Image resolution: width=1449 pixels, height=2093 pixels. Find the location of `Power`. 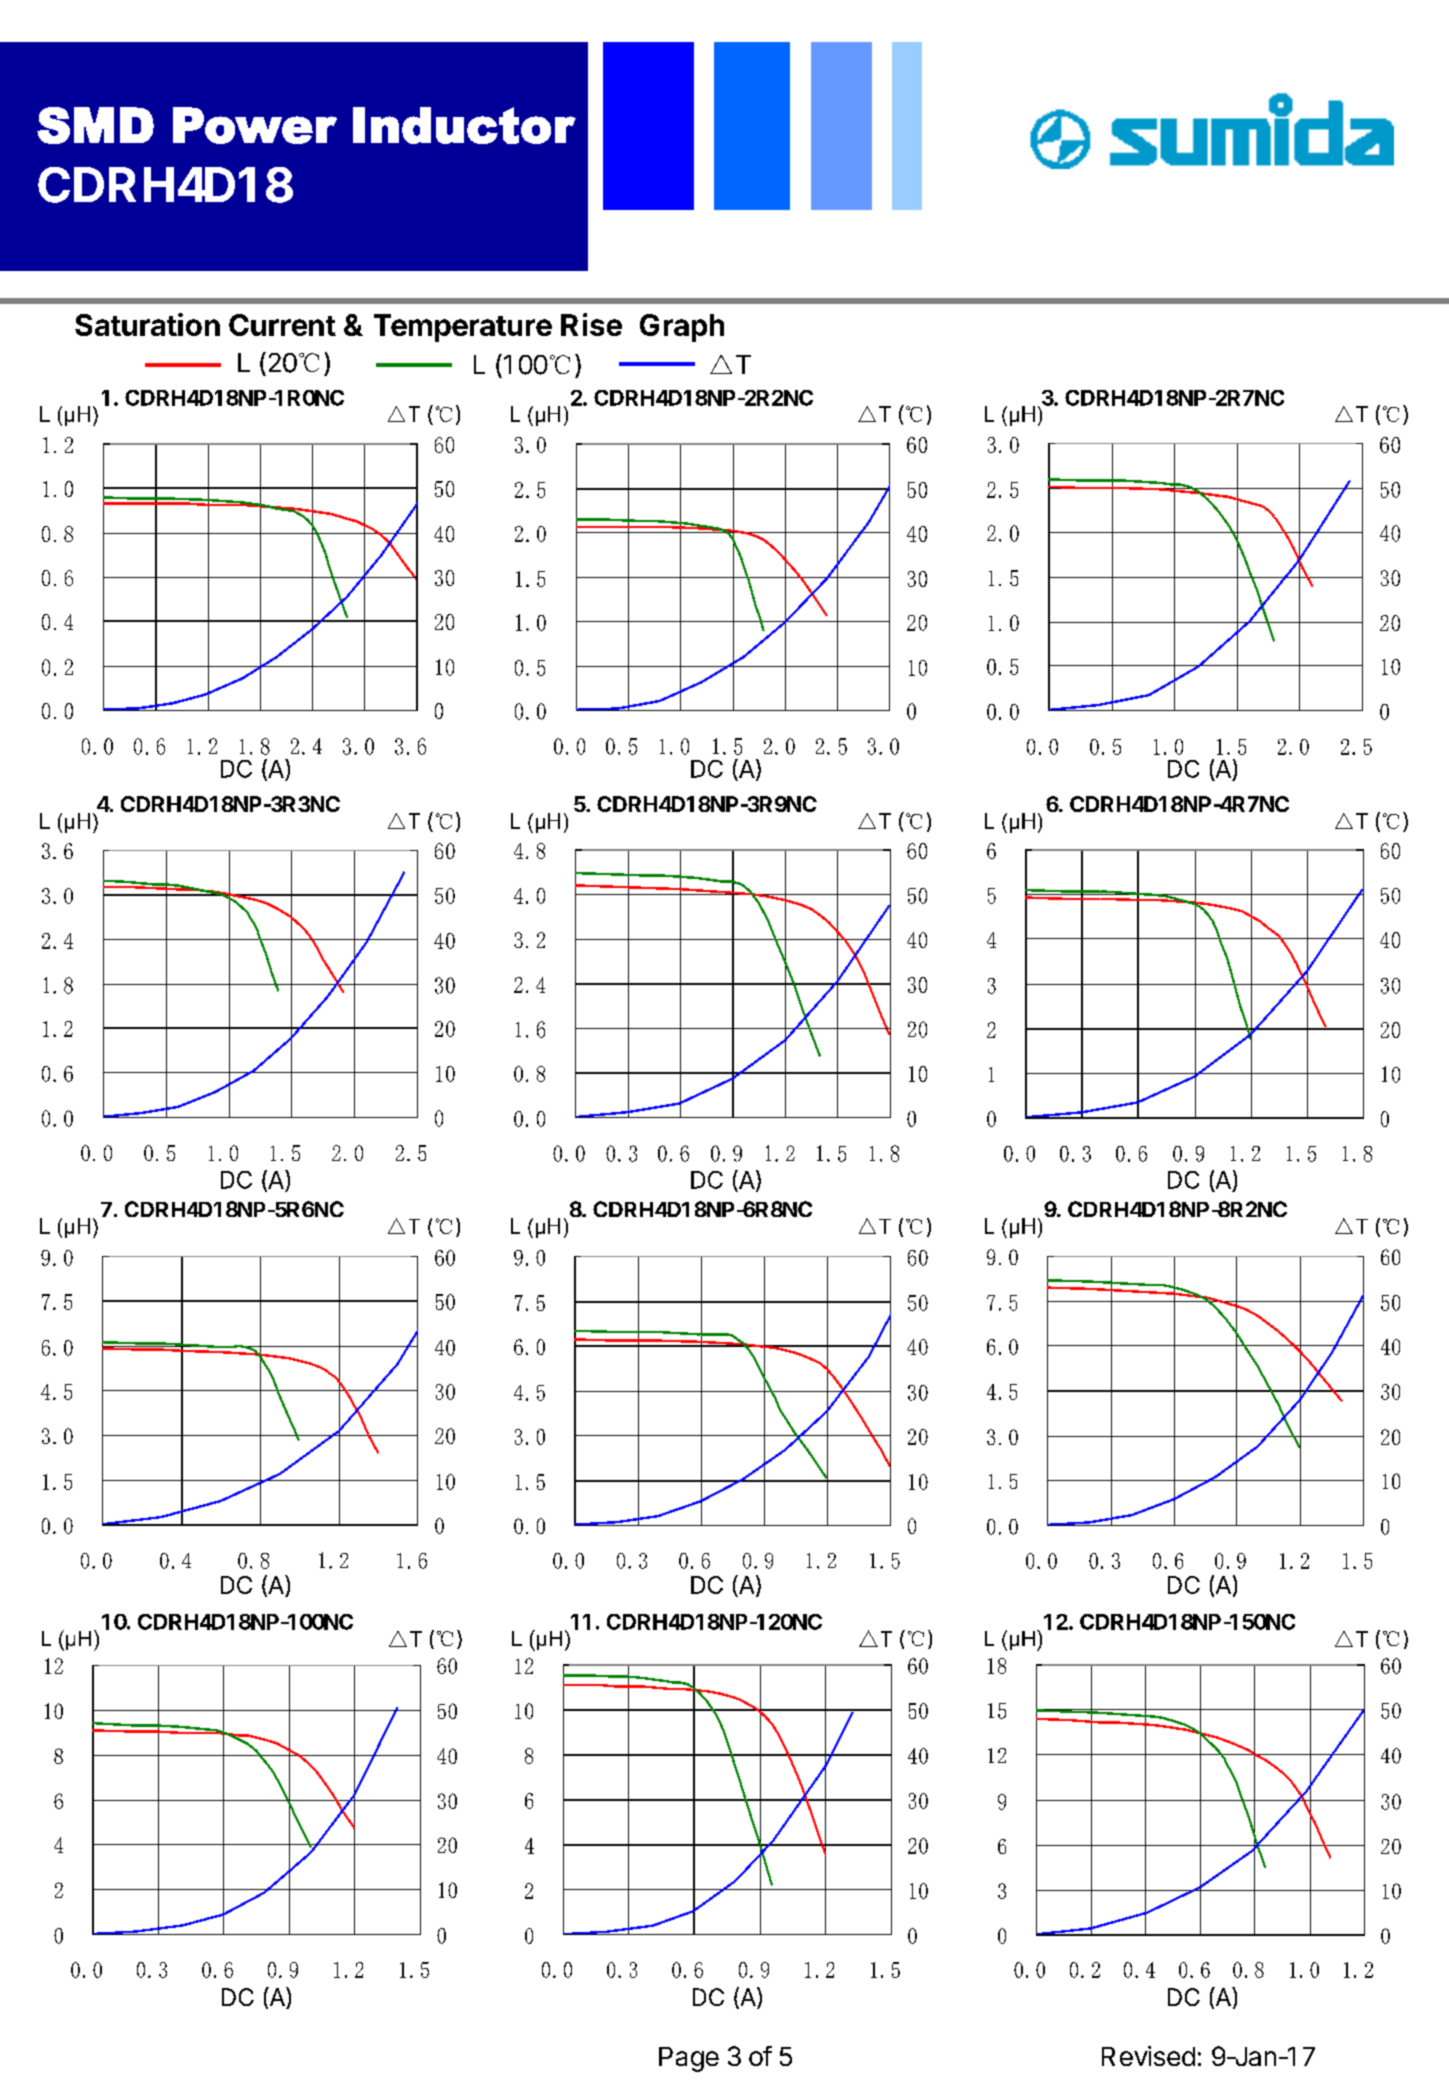

Power is located at coordinates (255, 125).
